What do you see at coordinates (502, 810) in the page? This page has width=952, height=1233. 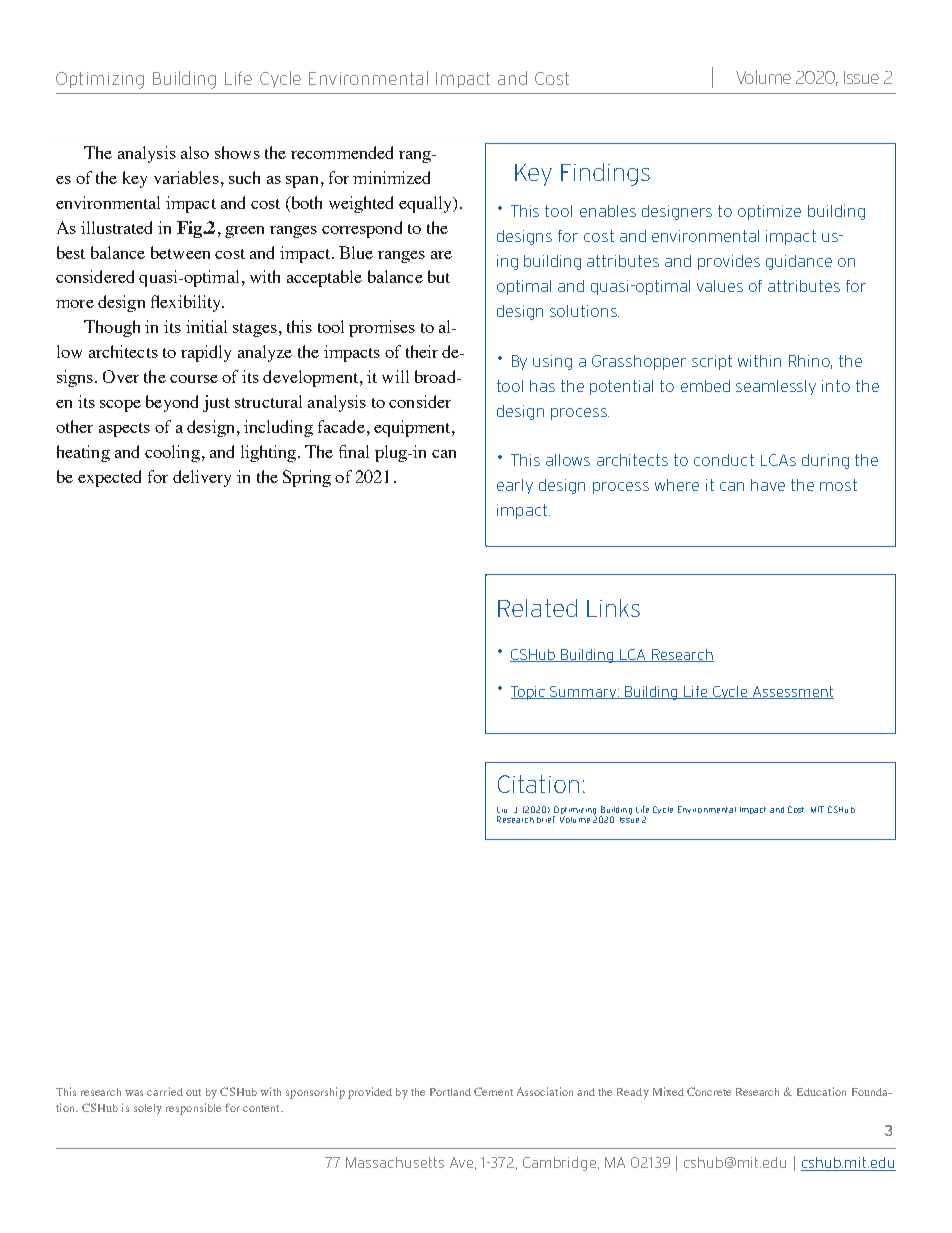 I see `Liu` at bounding box center [502, 810].
